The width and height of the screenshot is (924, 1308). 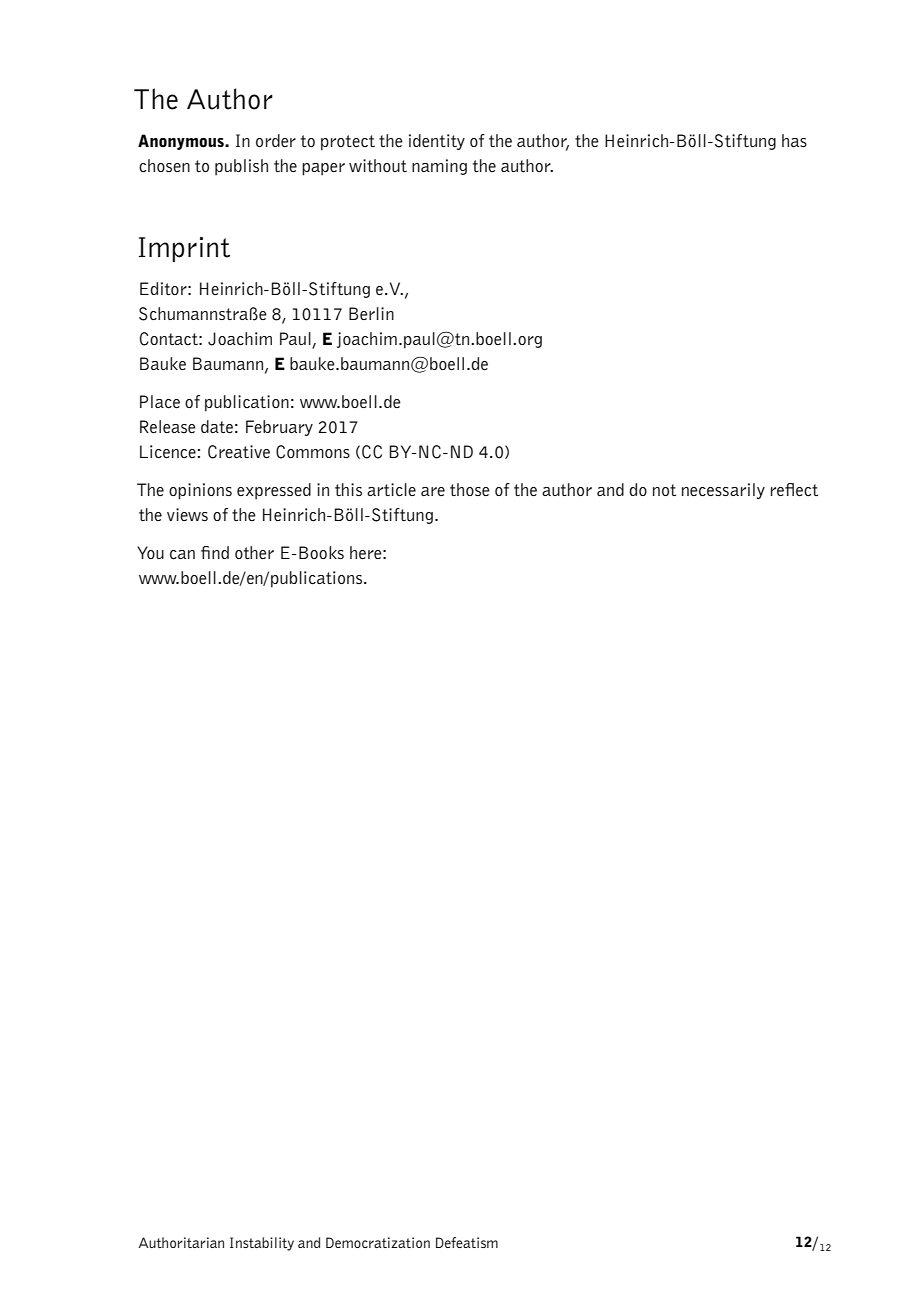 What do you see at coordinates (241, 167) in the screenshot?
I see `publish` at bounding box center [241, 167].
